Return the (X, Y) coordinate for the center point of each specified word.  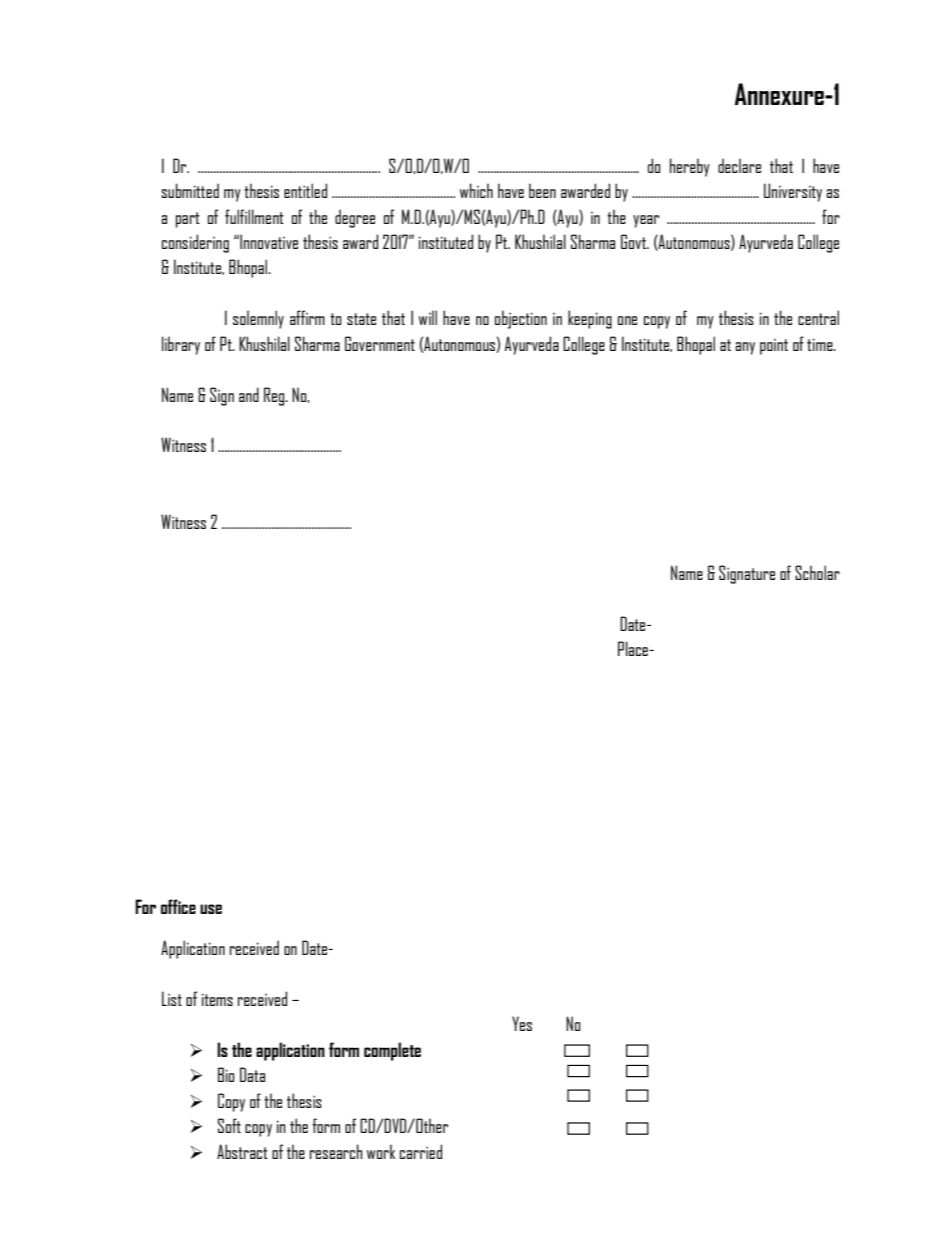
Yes (522, 1023)
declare (739, 165)
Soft (229, 1125)
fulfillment (254, 216)
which (476, 190)
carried (421, 1151)
